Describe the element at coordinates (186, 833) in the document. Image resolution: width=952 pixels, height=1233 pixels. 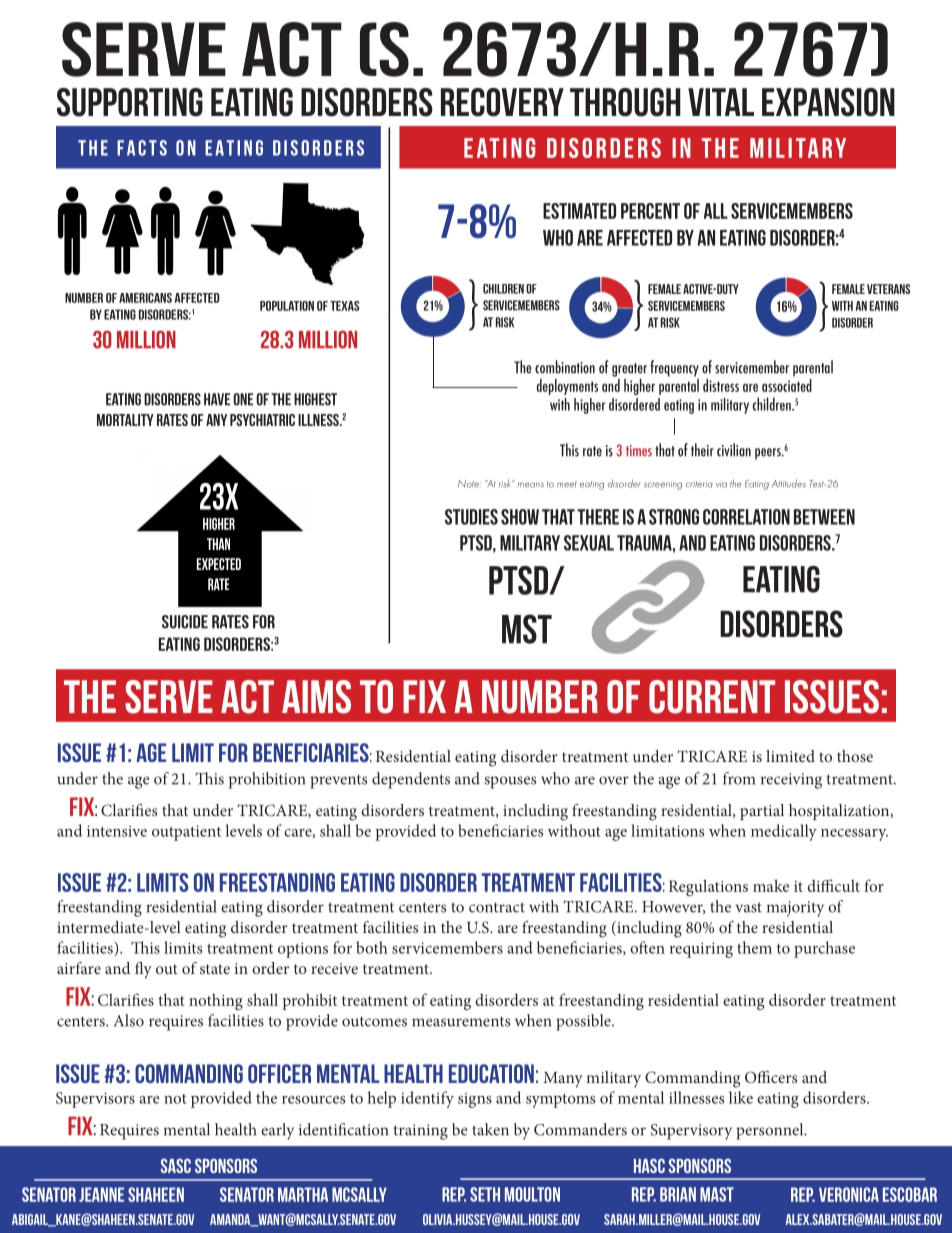
I see `outpatient` at that location.
